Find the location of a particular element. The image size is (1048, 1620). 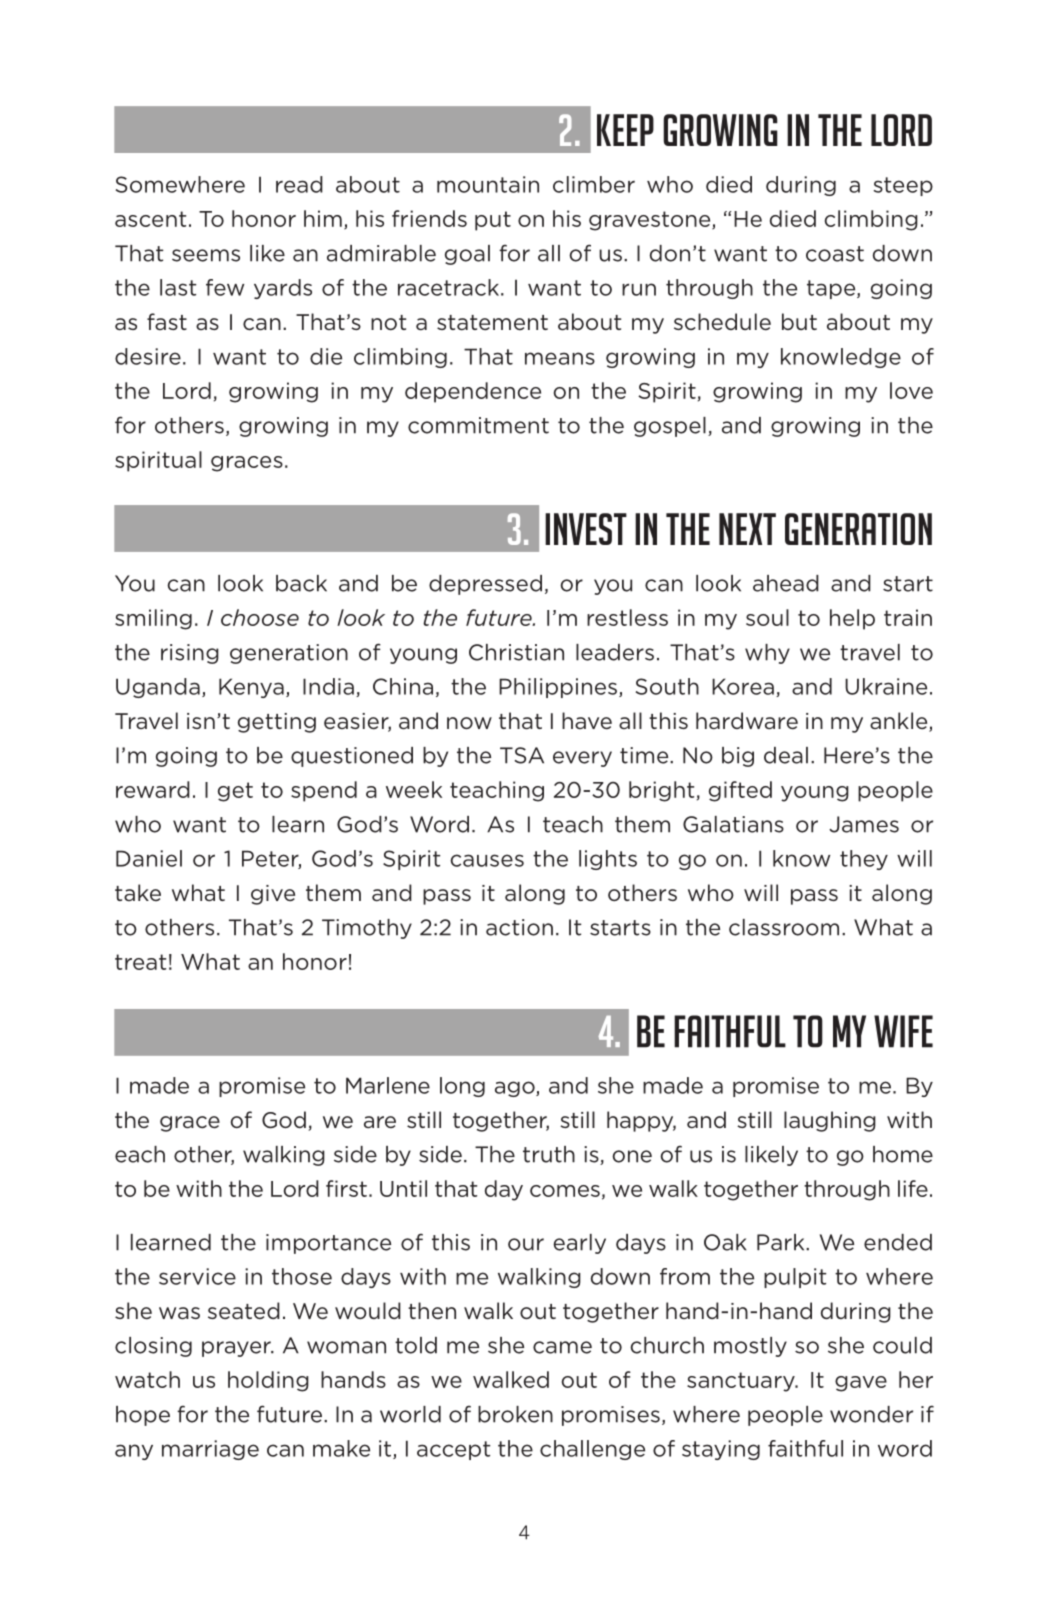

marriage is located at coordinates (210, 1450).
